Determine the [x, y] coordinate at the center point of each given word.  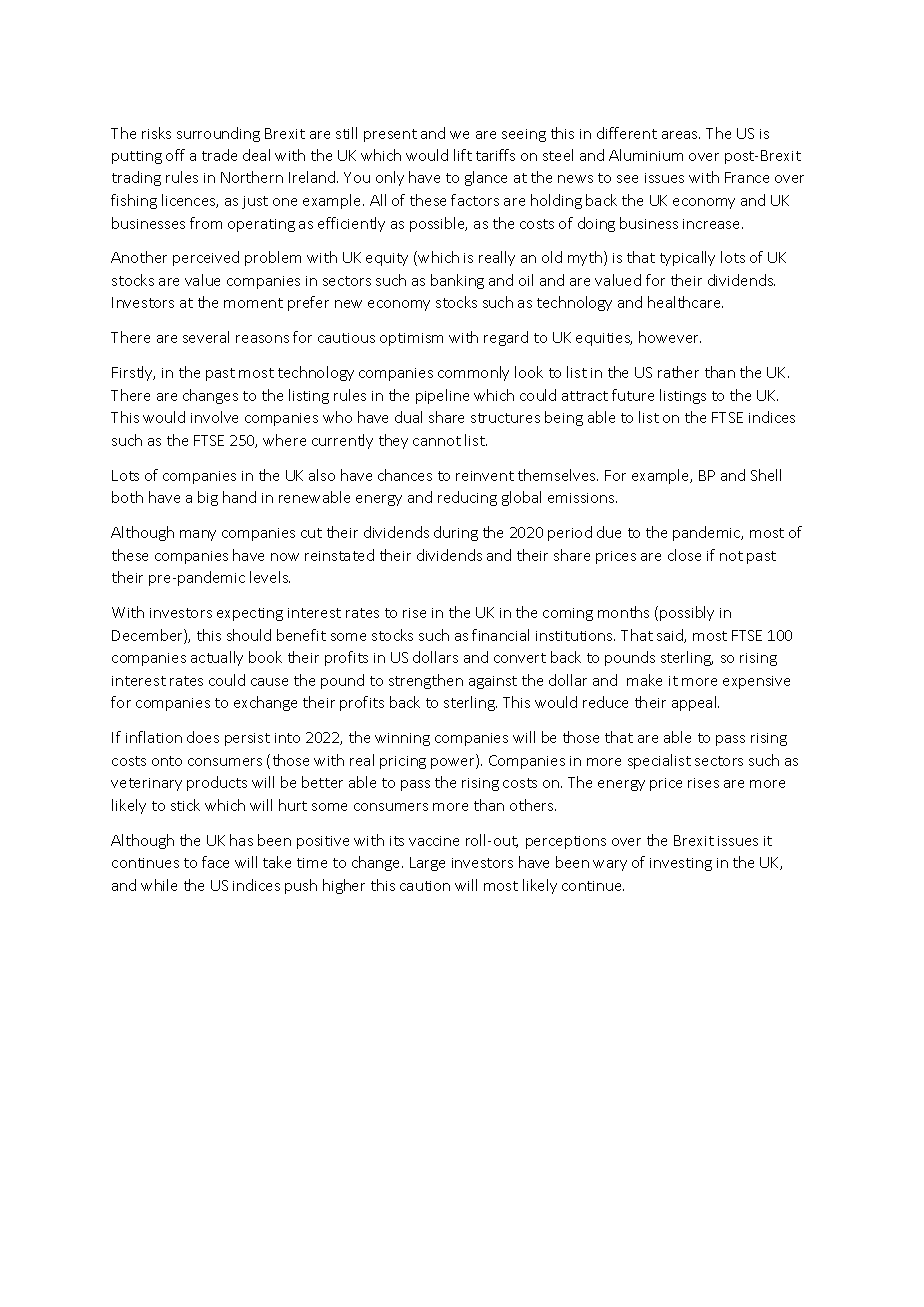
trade [219, 155]
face [215, 862]
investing [681, 864]
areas [681, 135]
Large [427, 864]
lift [463, 155]
